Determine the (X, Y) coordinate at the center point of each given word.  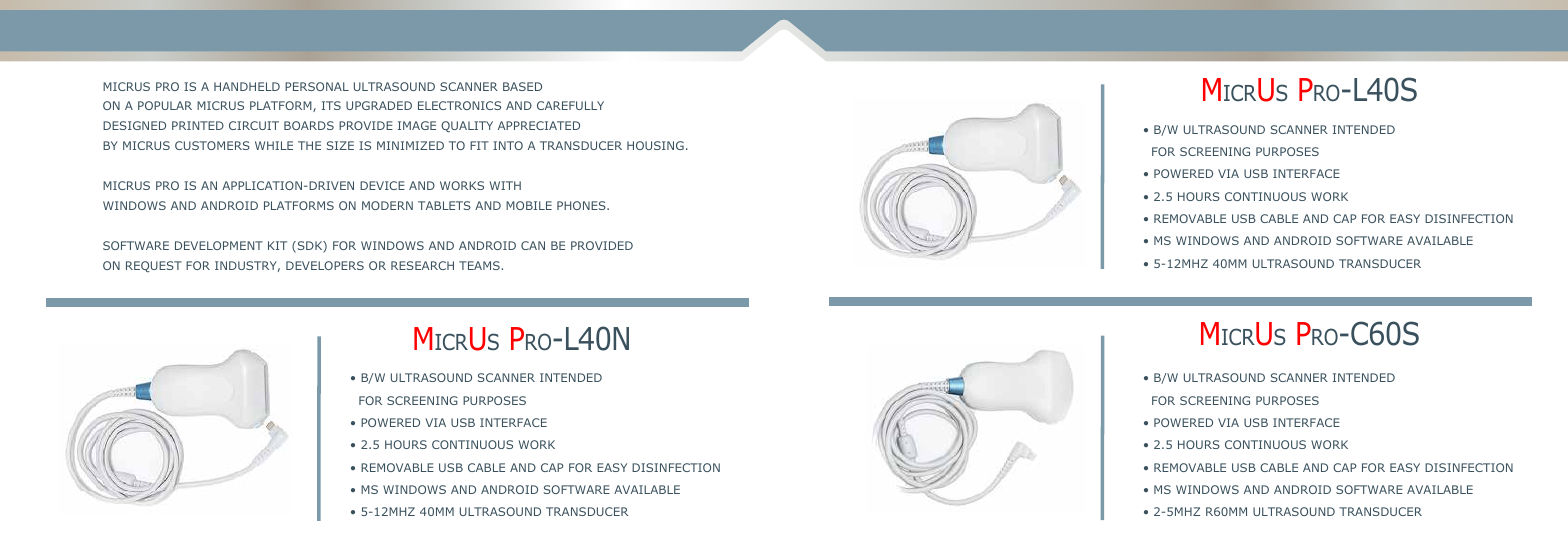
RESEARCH (422, 265)
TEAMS (480, 265)
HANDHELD (247, 86)
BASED (522, 86)
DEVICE (382, 185)
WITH (505, 185)
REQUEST (154, 266)
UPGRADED (379, 105)
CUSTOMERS (212, 145)
